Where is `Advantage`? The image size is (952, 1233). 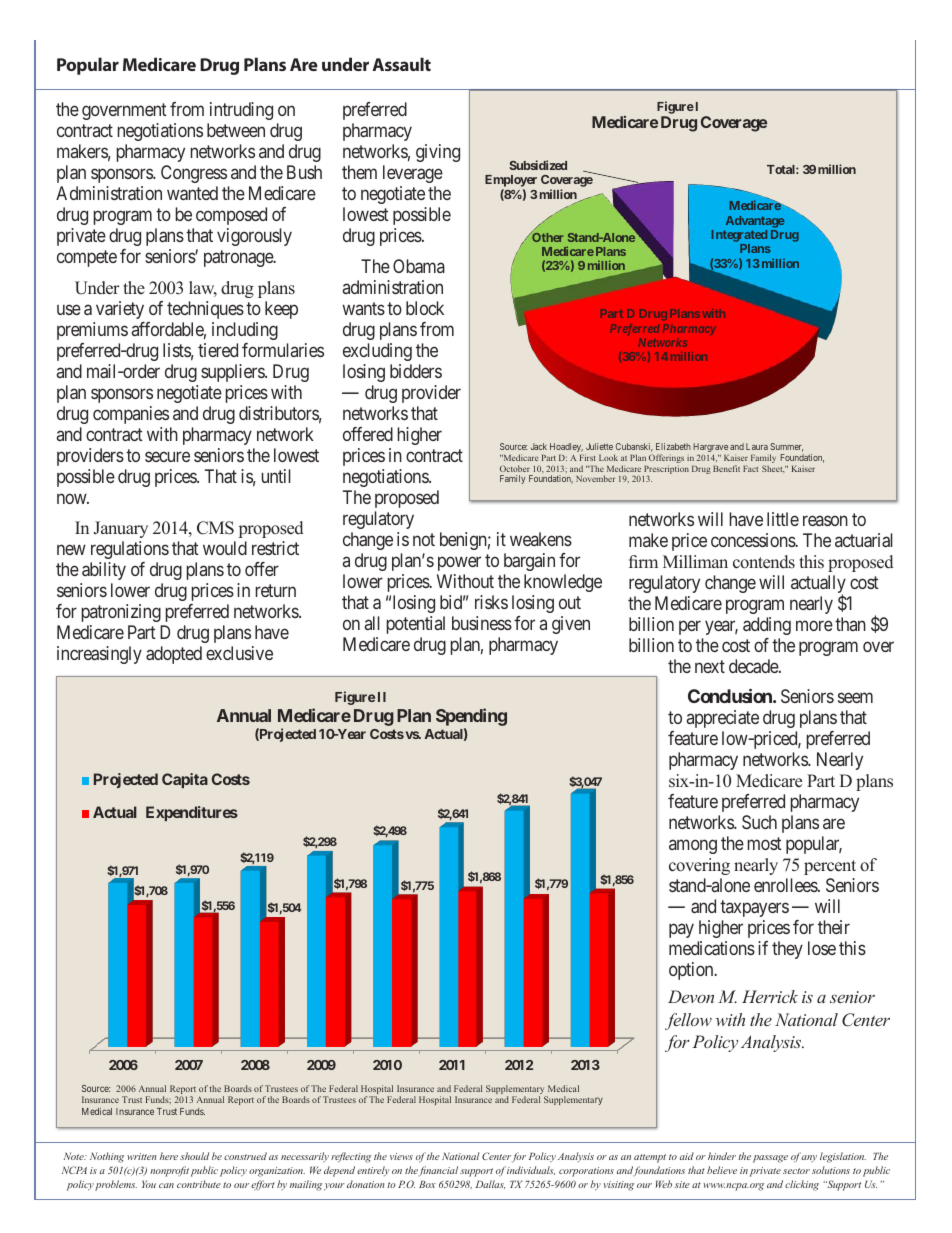
Advantage is located at coordinates (755, 222).
